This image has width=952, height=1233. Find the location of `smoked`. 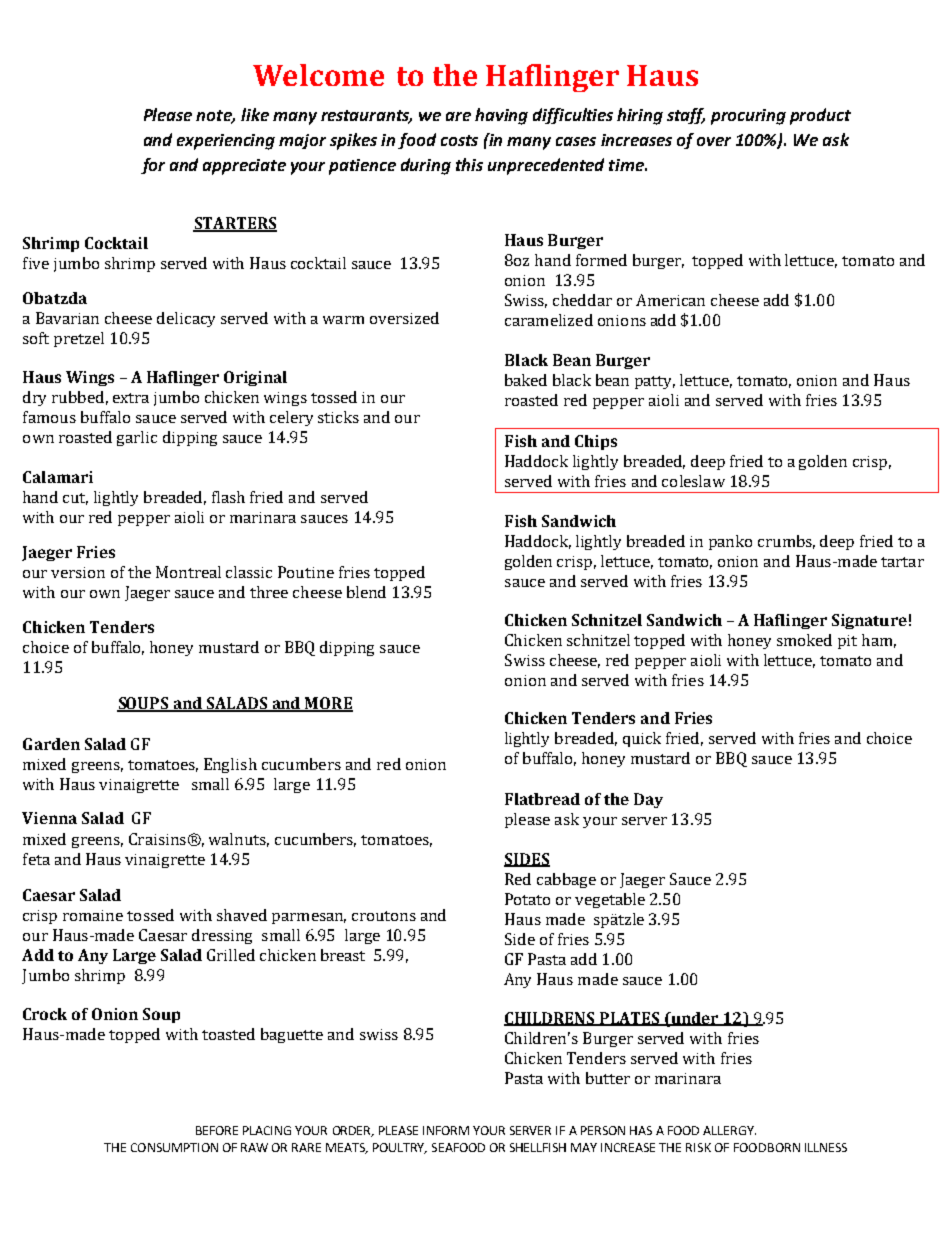

smoked is located at coordinates (804, 640).
